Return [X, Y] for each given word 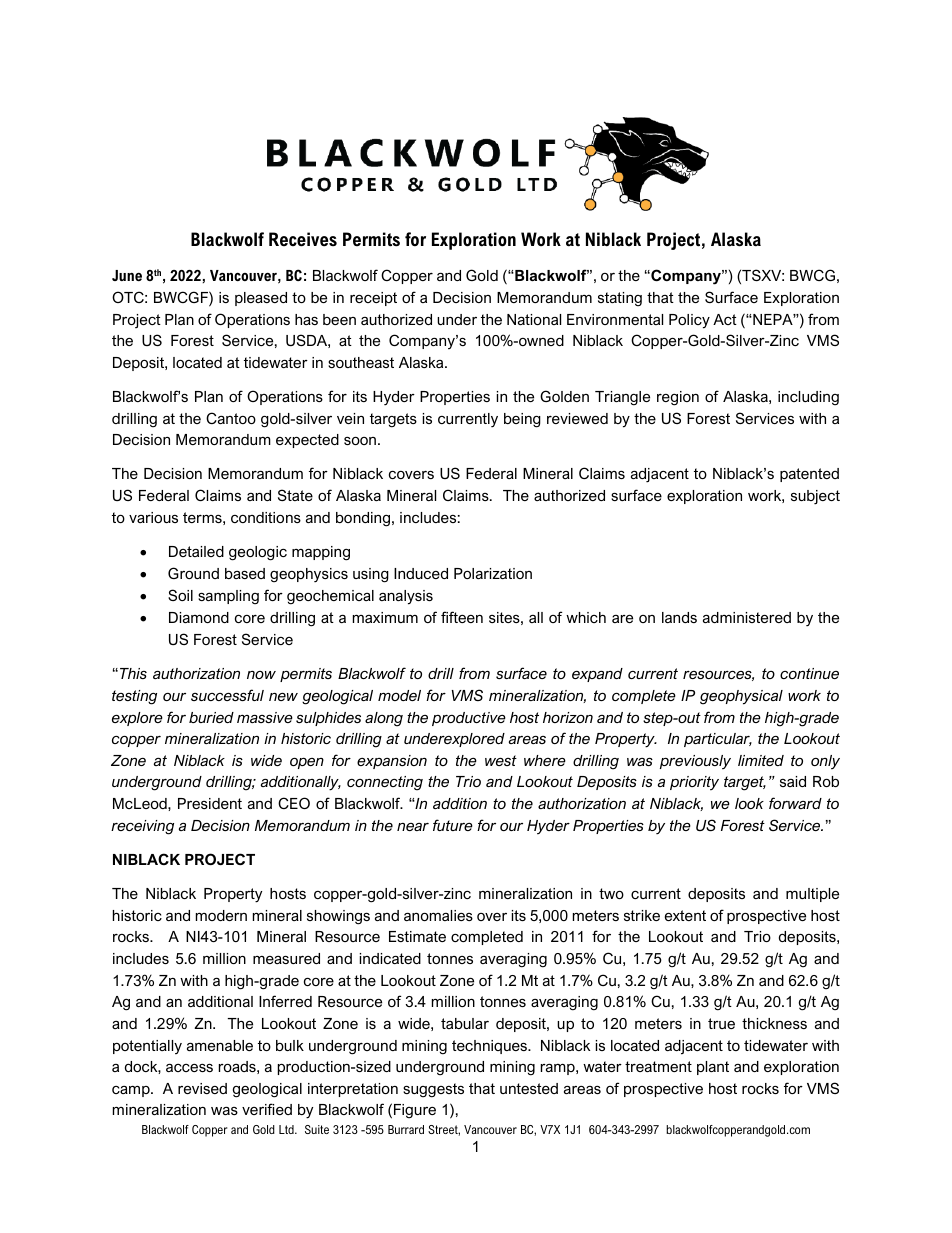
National [534, 319]
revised [202, 1088]
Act [725, 319]
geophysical [741, 697]
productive [469, 719]
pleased [261, 299]
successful [227, 695]
